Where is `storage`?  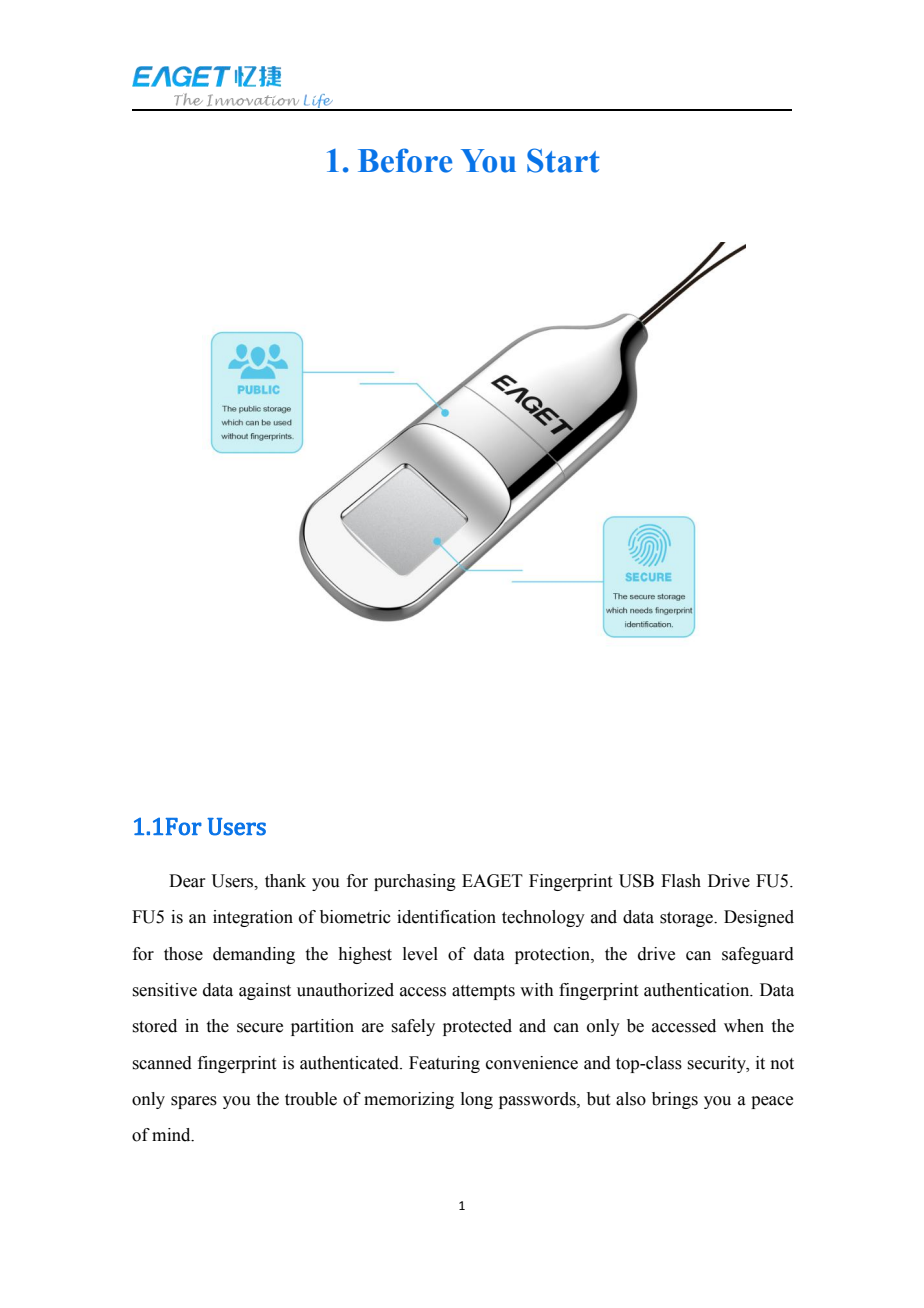
storage is located at coordinates (687, 919).
